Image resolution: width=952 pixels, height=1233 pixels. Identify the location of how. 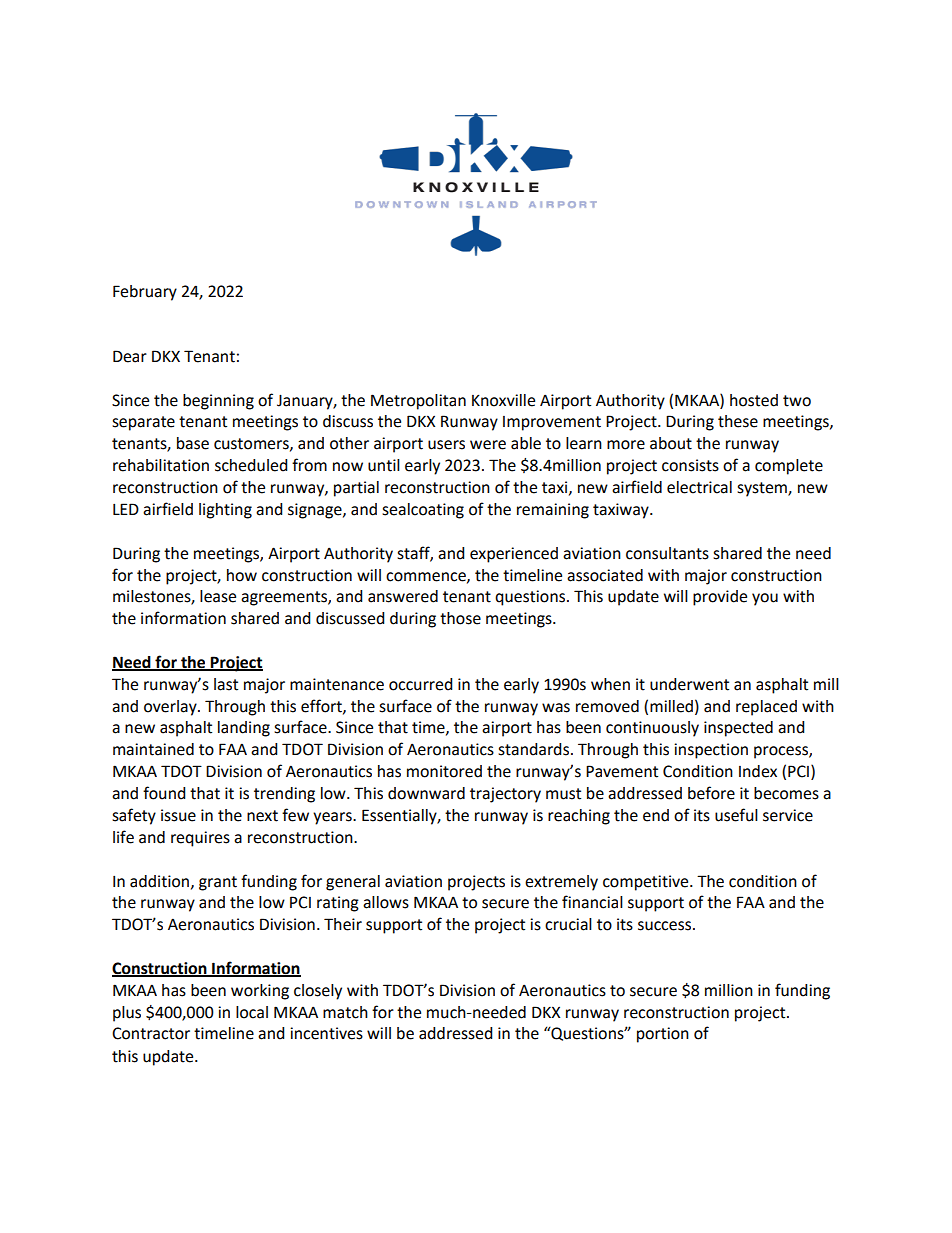
(242, 575).
